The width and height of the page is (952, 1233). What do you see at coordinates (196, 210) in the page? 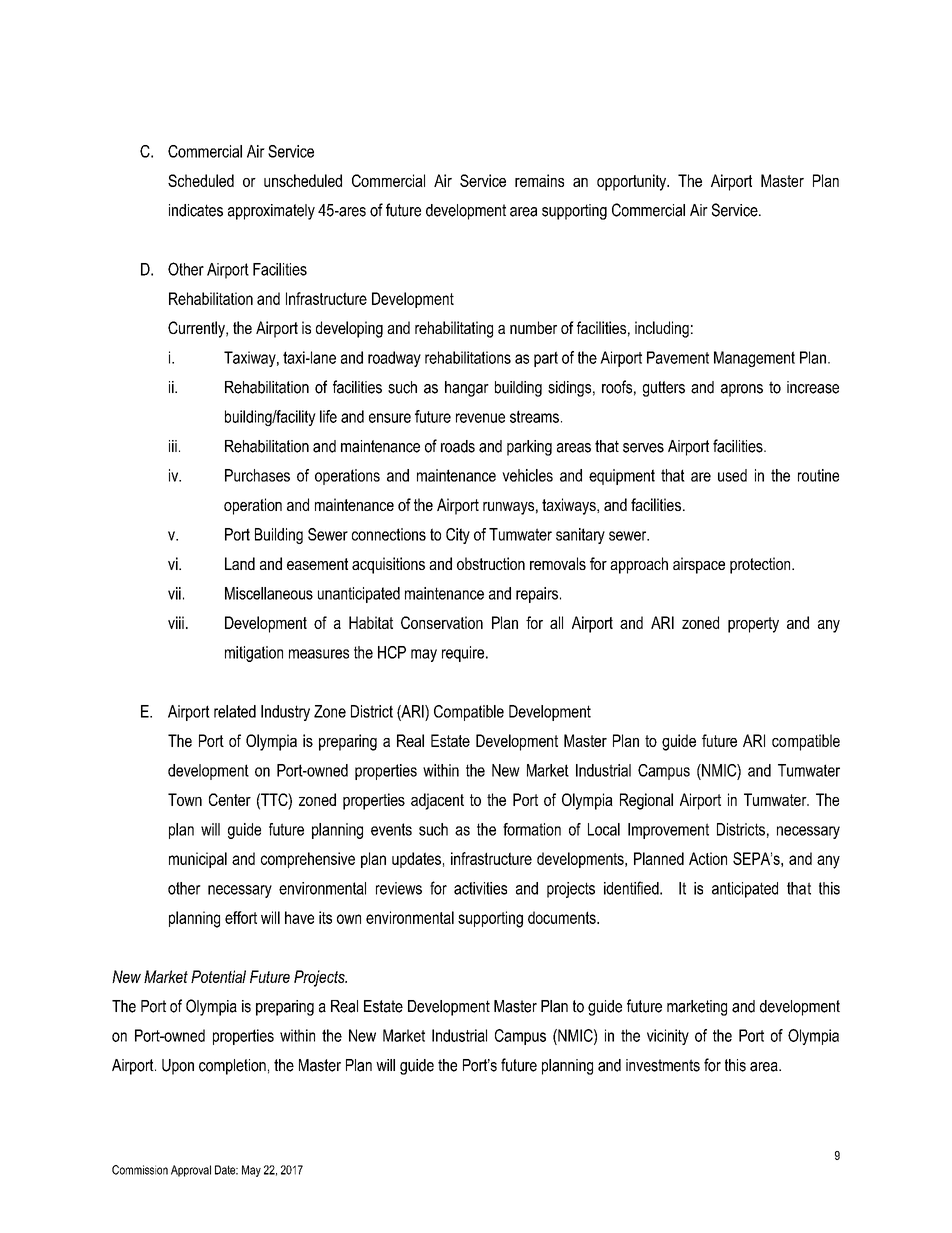
I see `indicates` at bounding box center [196, 210].
